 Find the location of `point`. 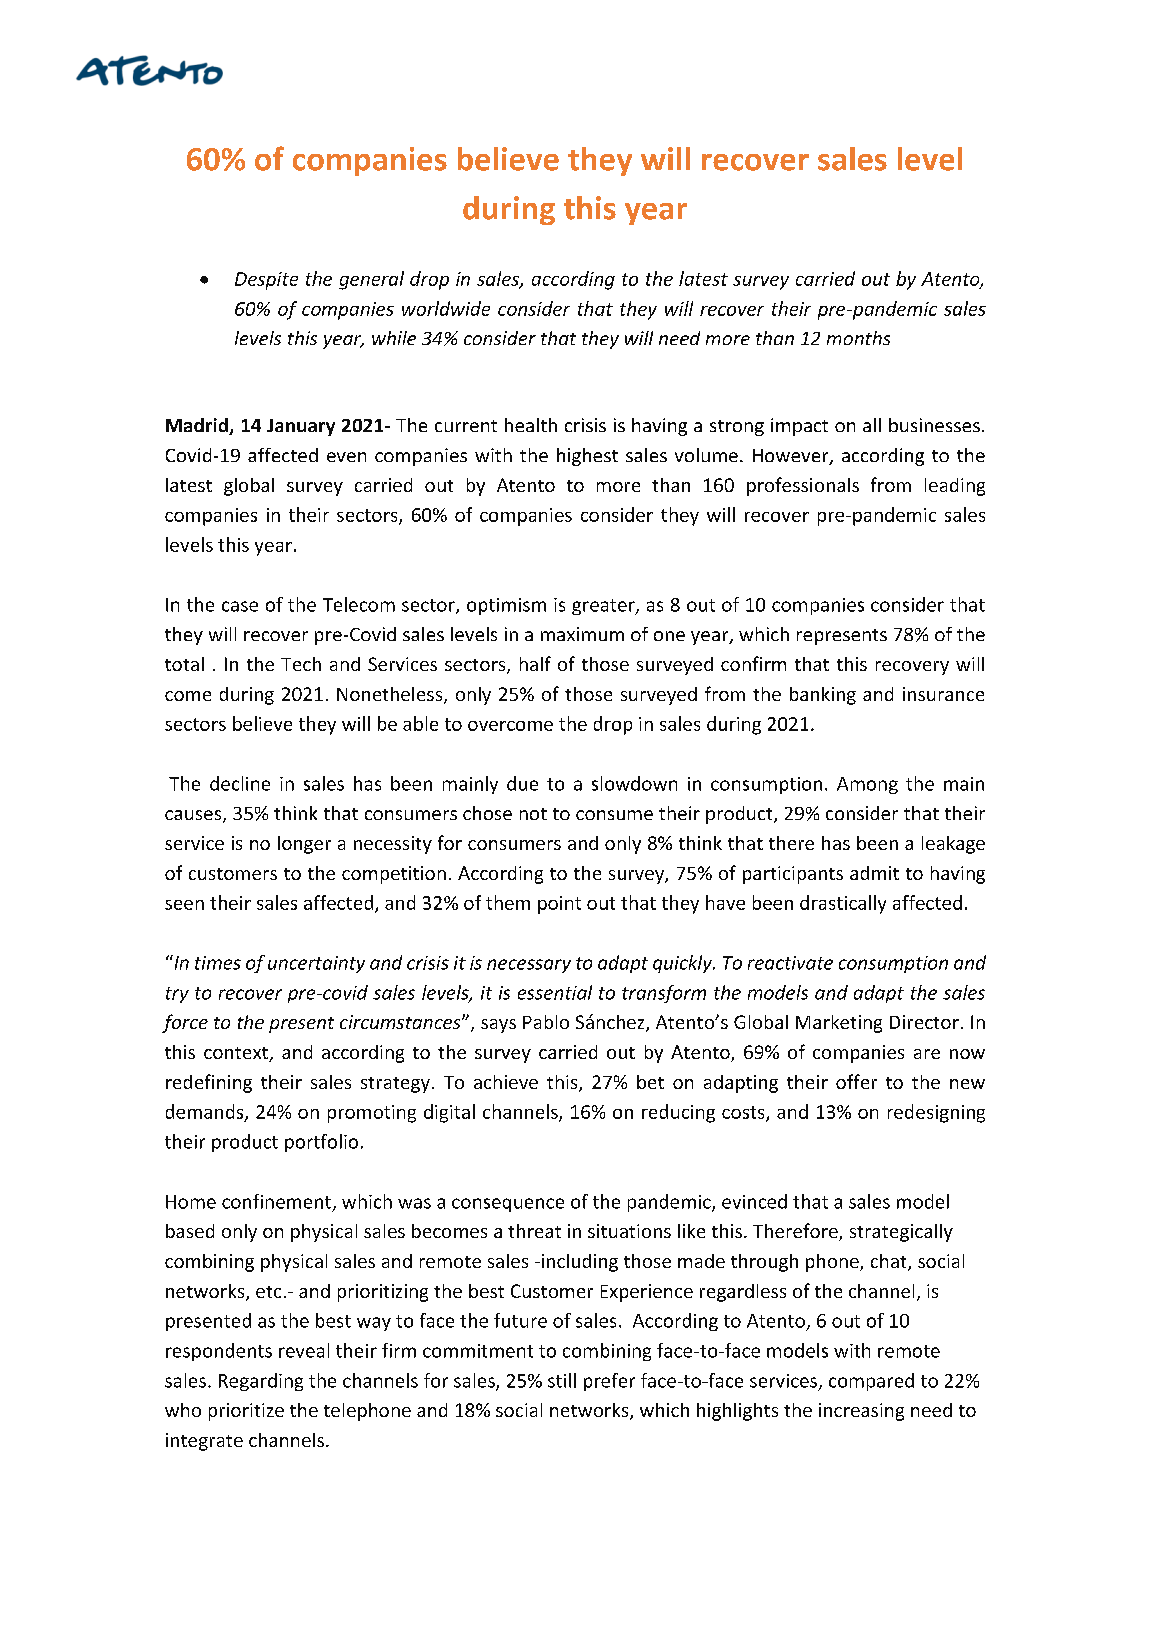

point is located at coordinates (559, 905).
